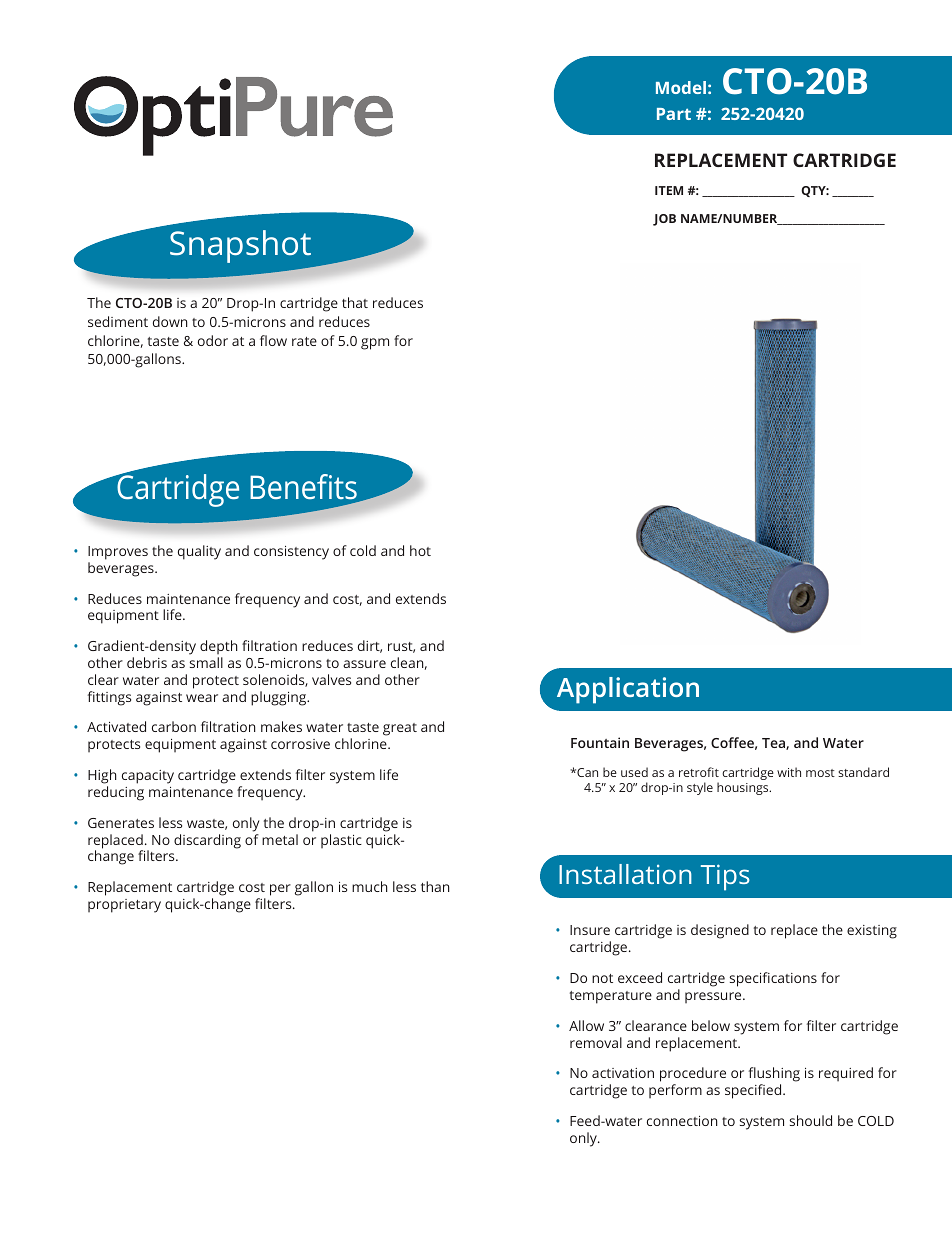 Image resolution: width=952 pixels, height=1233 pixels. What do you see at coordinates (219, 647) in the page?
I see `depth` at bounding box center [219, 647].
